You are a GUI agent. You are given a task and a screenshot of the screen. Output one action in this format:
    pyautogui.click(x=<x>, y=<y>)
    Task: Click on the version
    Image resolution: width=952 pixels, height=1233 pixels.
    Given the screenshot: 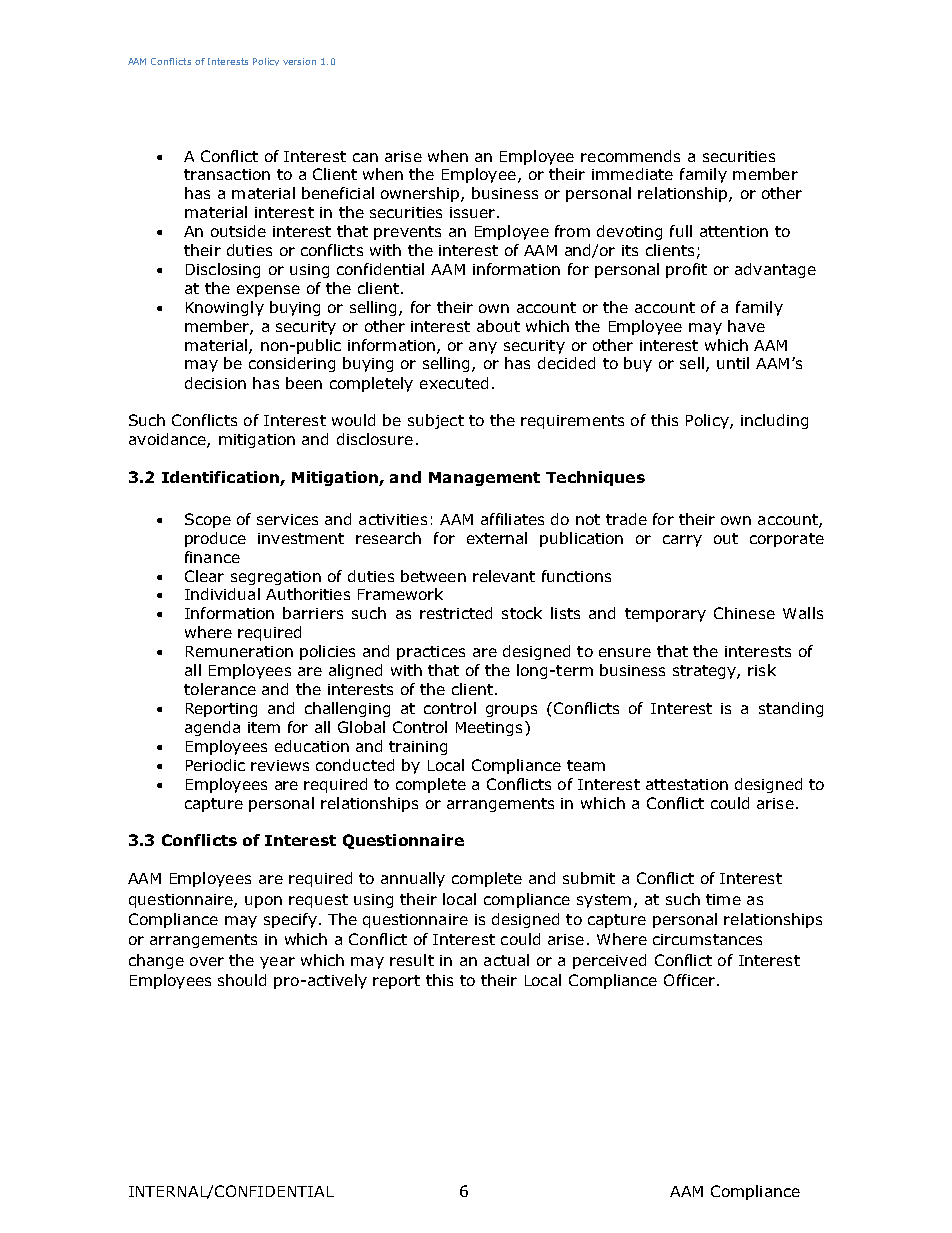 What is the action you would take?
    pyautogui.click(x=299, y=61)
